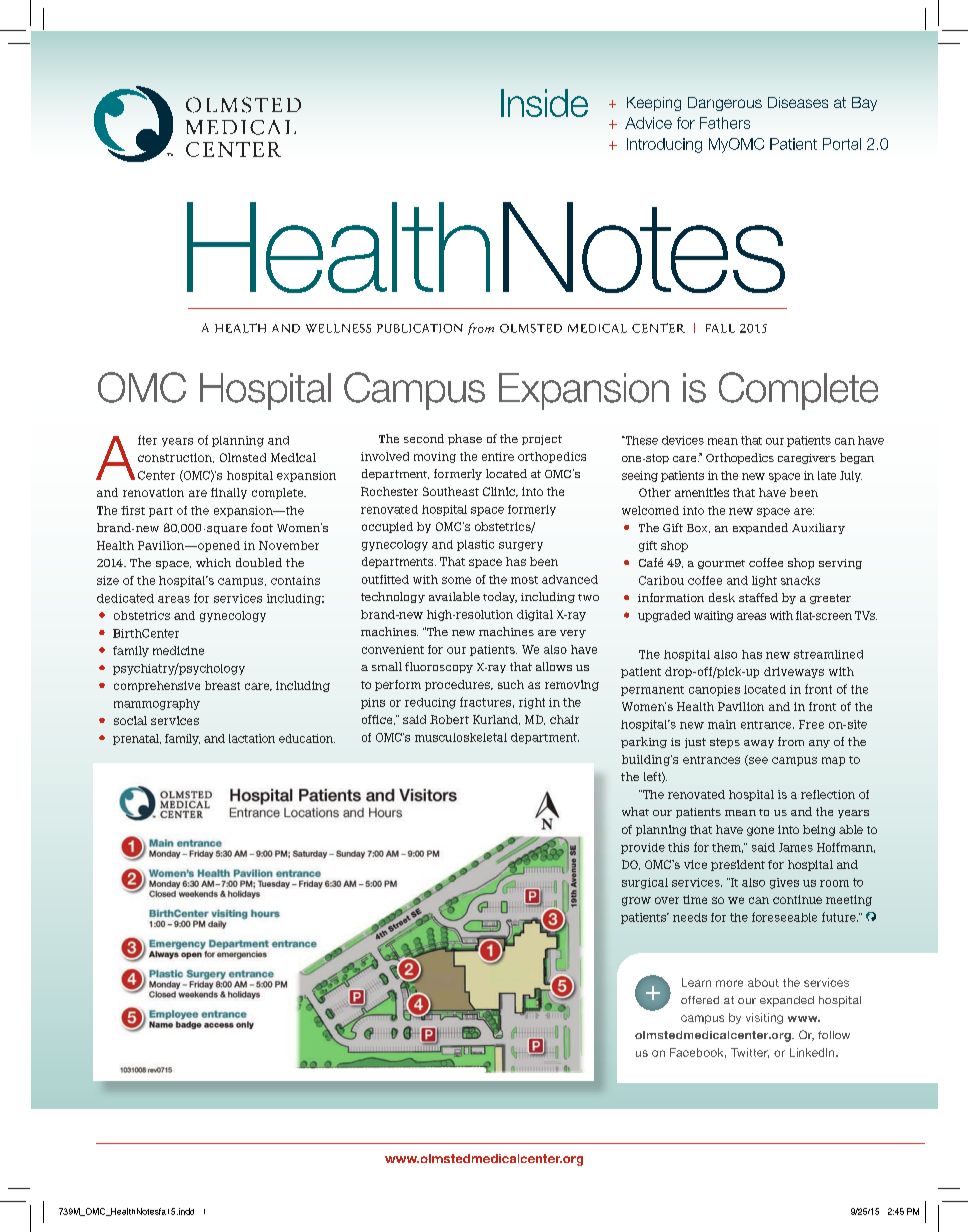 The height and width of the screenshot is (1232, 969). I want to click on offered, so click(700, 1000).
